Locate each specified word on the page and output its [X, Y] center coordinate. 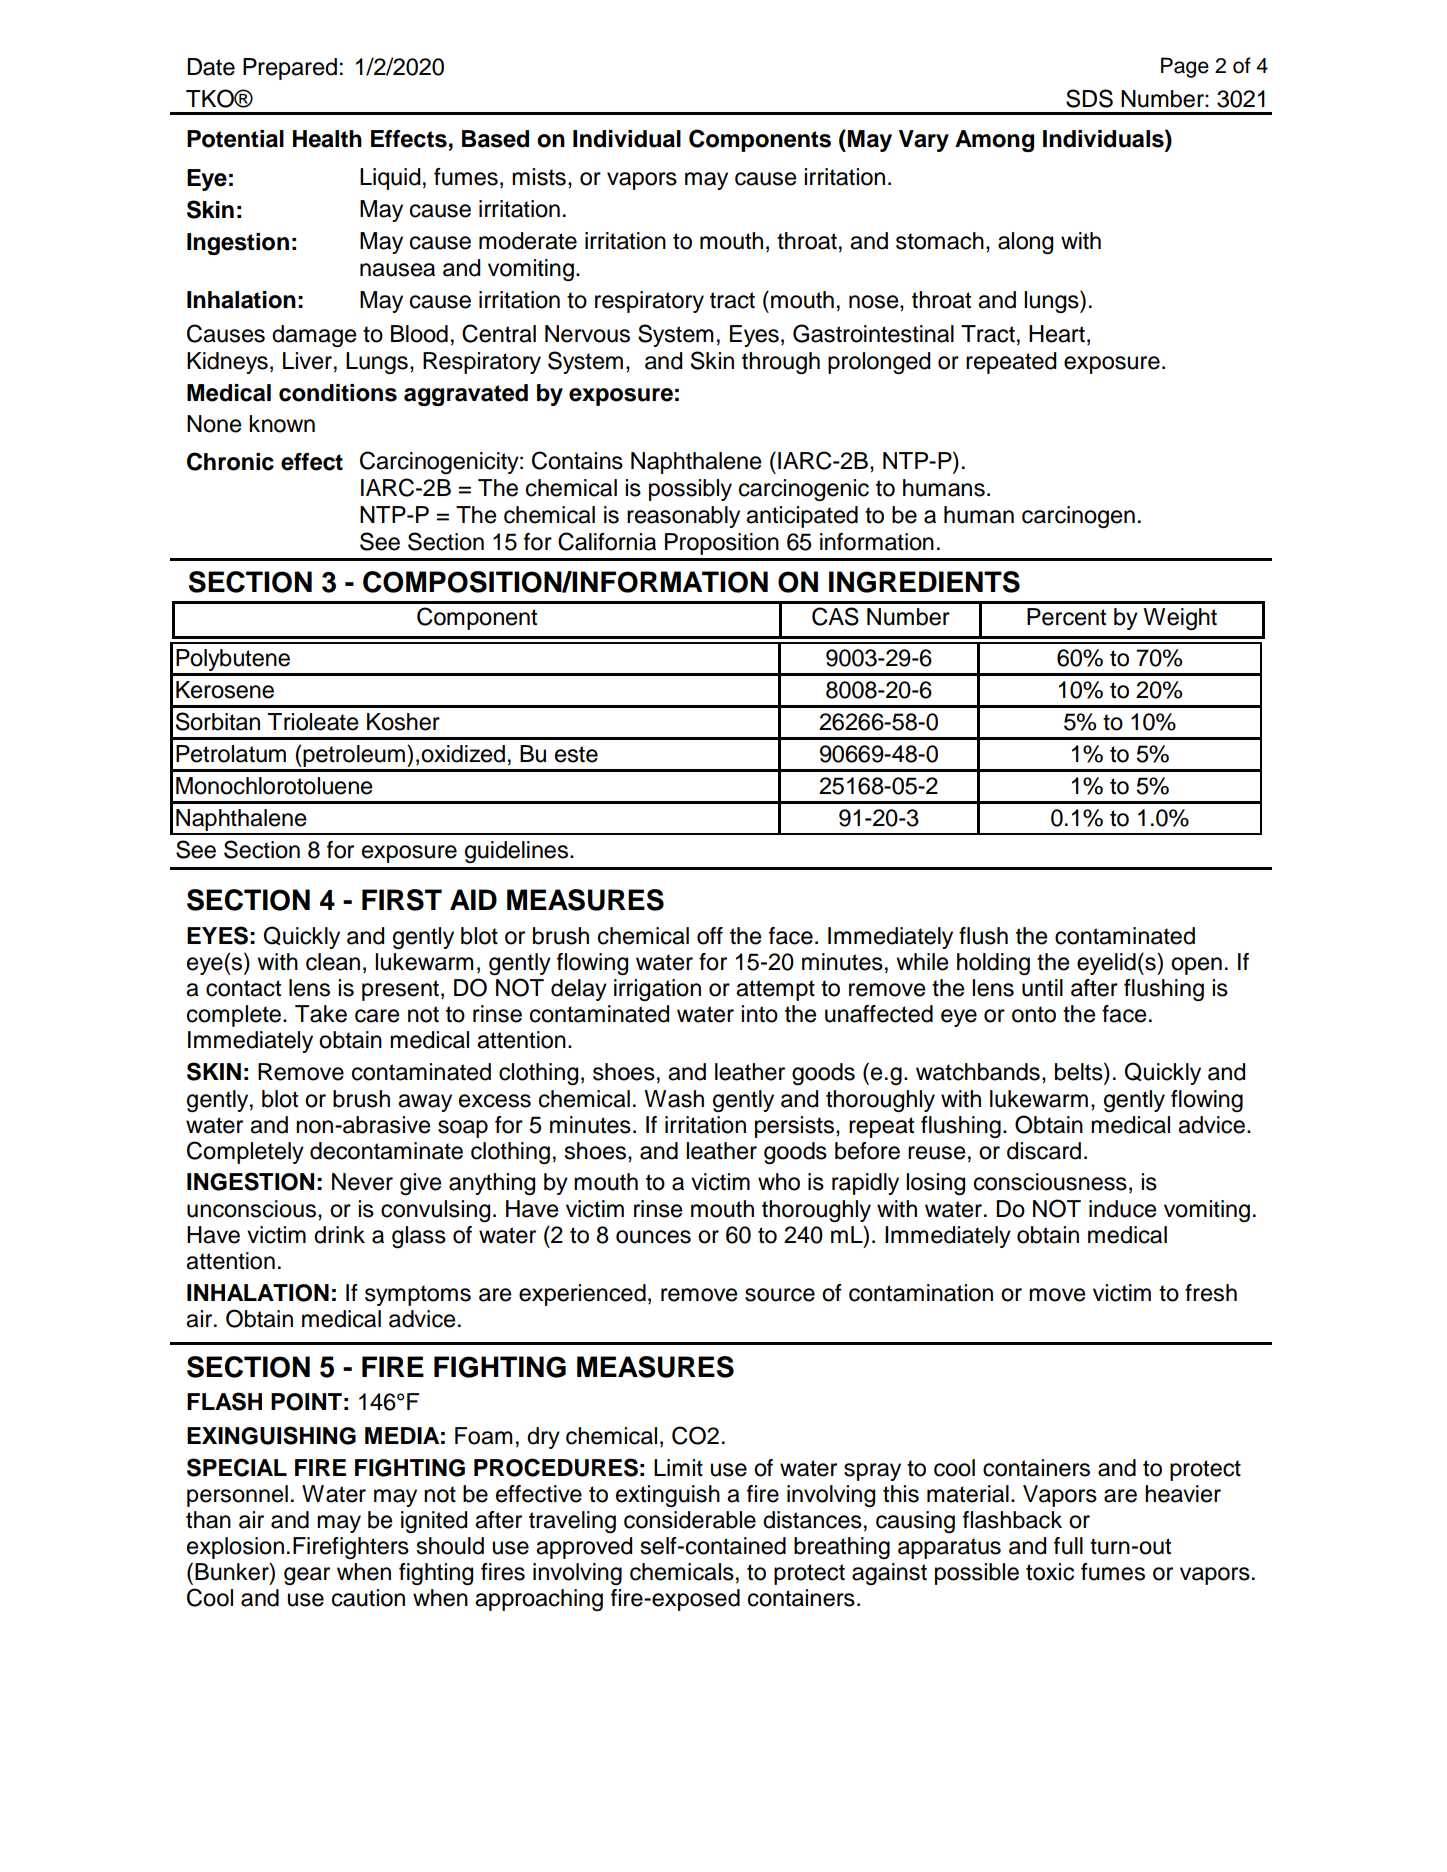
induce [1122, 1209]
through [781, 363]
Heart [1057, 334]
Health [327, 139]
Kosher [403, 722]
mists [539, 177]
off [710, 936]
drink [339, 1235]
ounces [653, 1237]
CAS [835, 616]
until [1042, 988]
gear [307, 1576]
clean [333, 962]
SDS [1089, 98]
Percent [1066, 617]
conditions [338, 393]
